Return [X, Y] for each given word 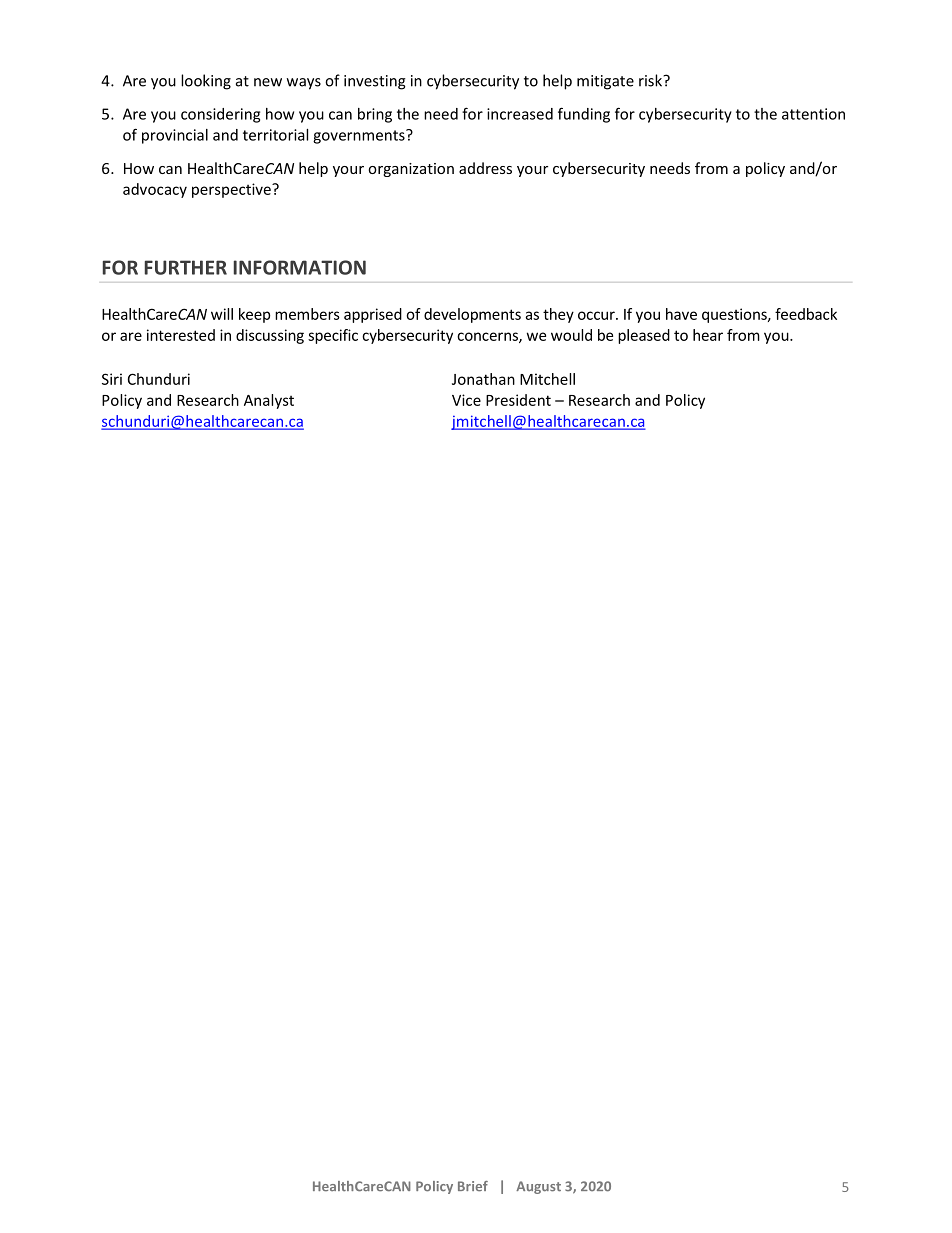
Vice [466, 400]
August [538, 1187]
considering [220, 115]
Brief [473, 1186]
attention [813, 114]
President [518, 400]
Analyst [269, 401]
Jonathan [483, 379]
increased [520, 114]
